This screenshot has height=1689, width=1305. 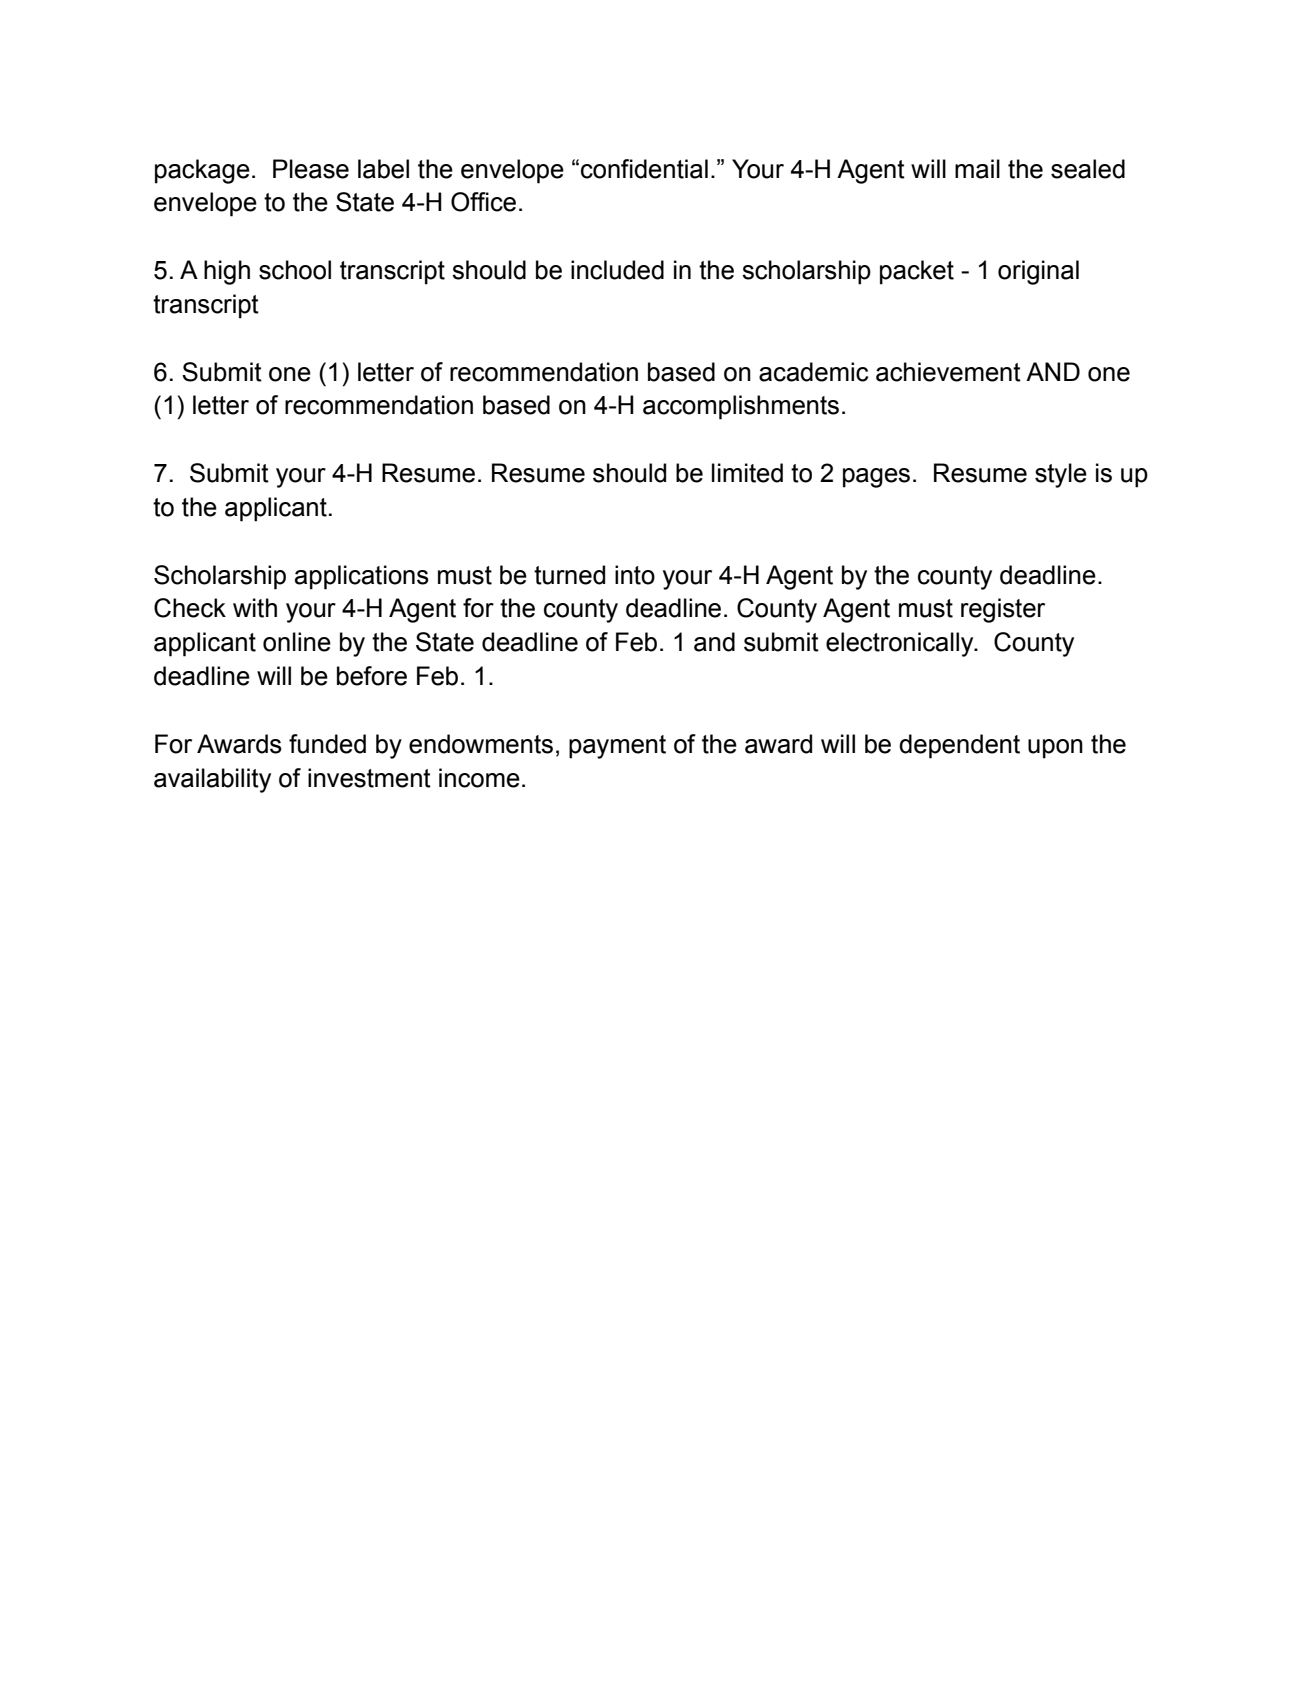 I want to click on payment, so click(x=617, y=747).
